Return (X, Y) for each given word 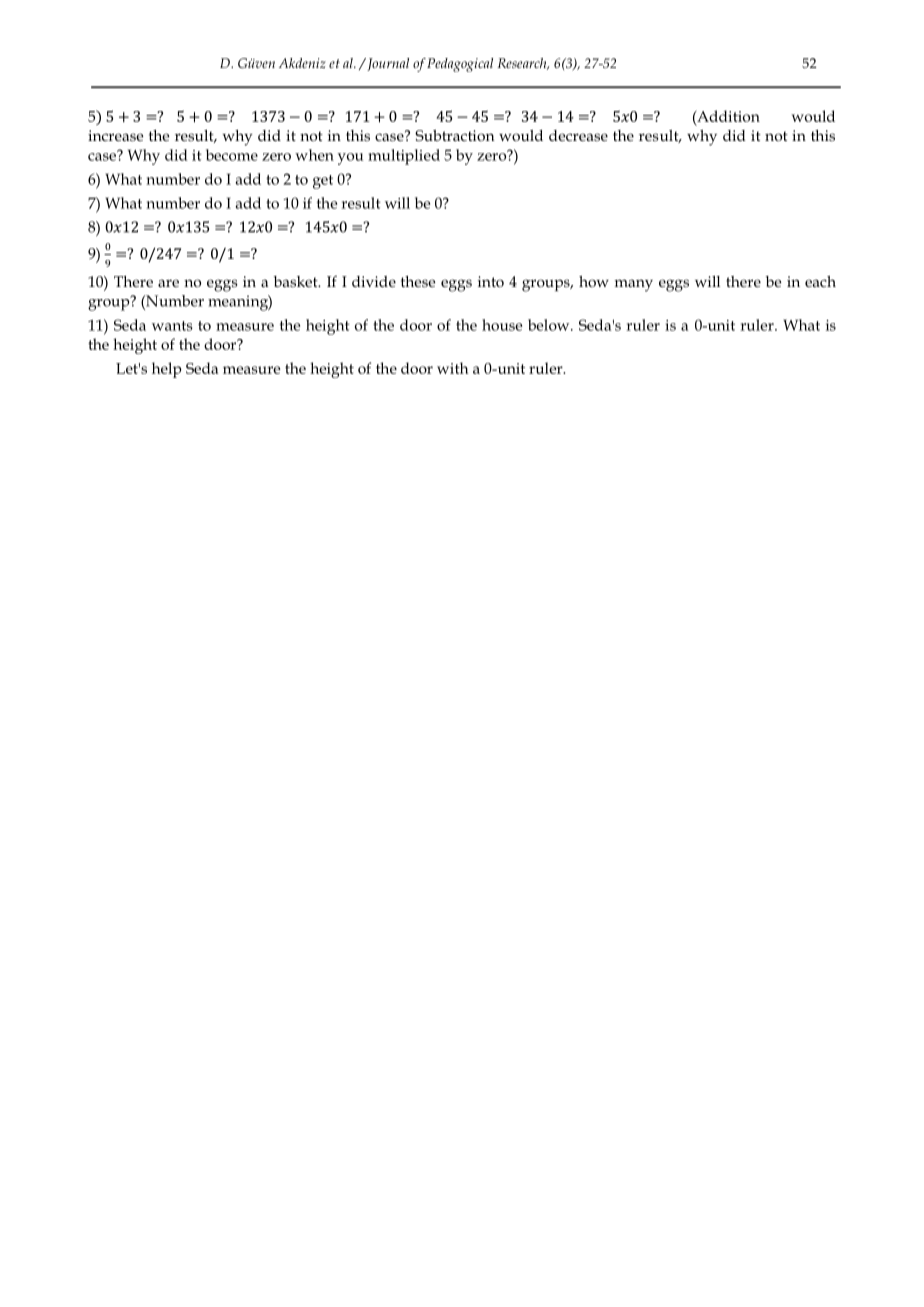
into (491, 281)
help (167, 370)
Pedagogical (460, 65)
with (453, 368)
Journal (387, 64)
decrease (578, 135)
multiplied (404, 157)
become (232, 155)
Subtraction (455, 135)
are (168, 283)
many (634, 285)
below (550, 325)
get (323, 182)
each (820, 281)
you (351, 159)
